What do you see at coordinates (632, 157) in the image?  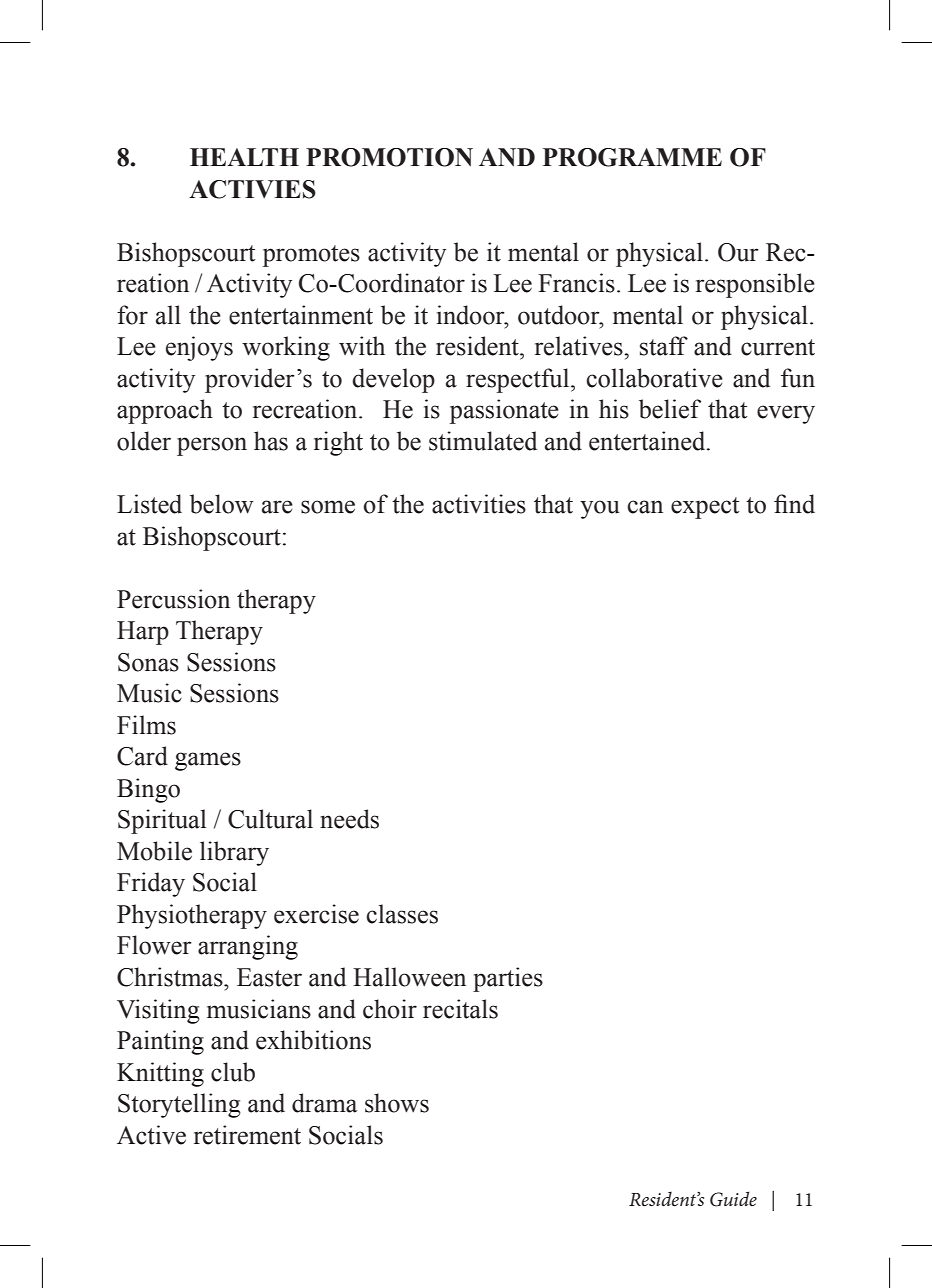 I see `PROGRAMME` at bounding box center [632, 157].
